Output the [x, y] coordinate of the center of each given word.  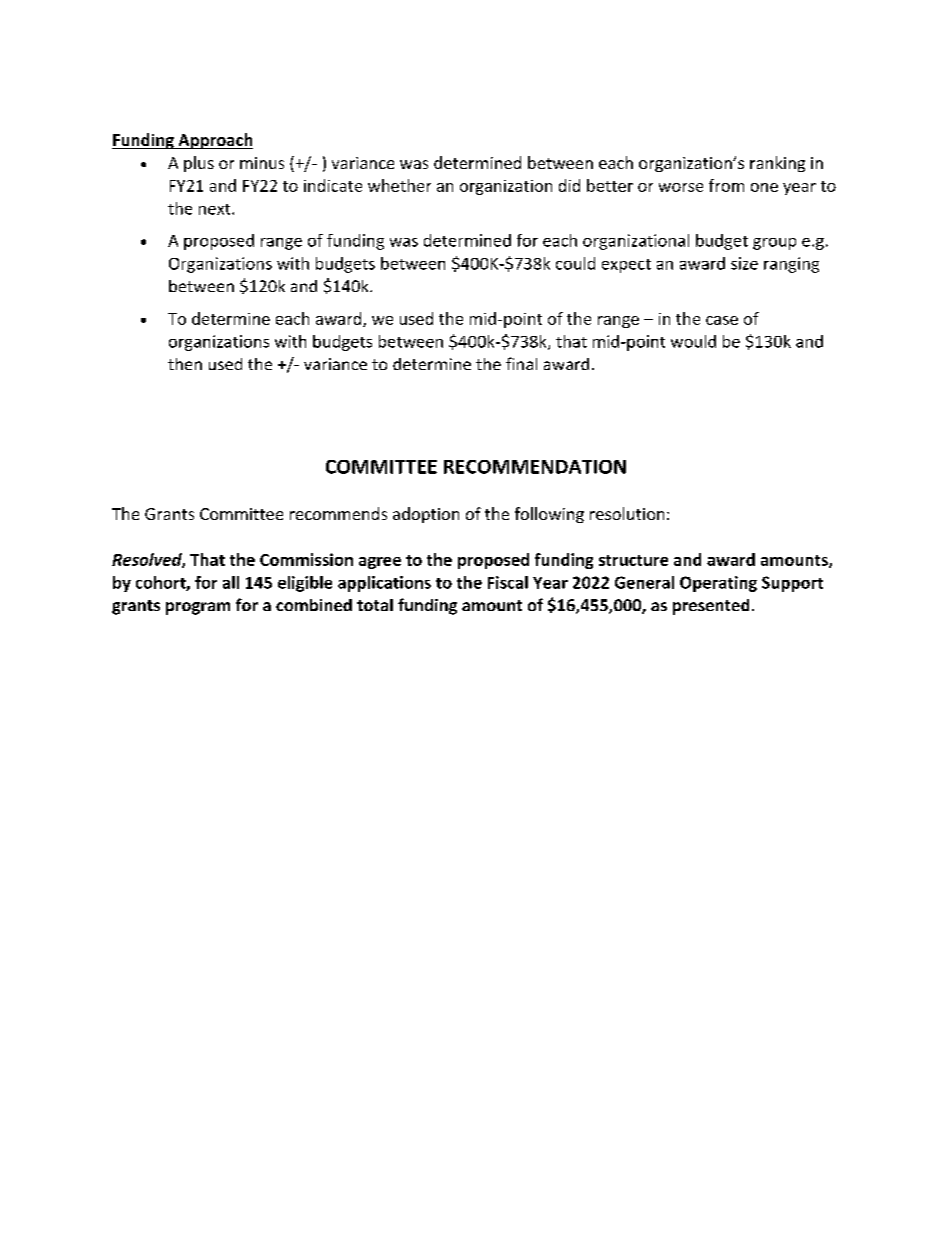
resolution [627, 513]
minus [262, 163]
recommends [338, 513]
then [185, 364]
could [575, 263]
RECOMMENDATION [535, 467]
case [722, 320]
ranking [777, 164]
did [569, 185]
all [231, 582]
